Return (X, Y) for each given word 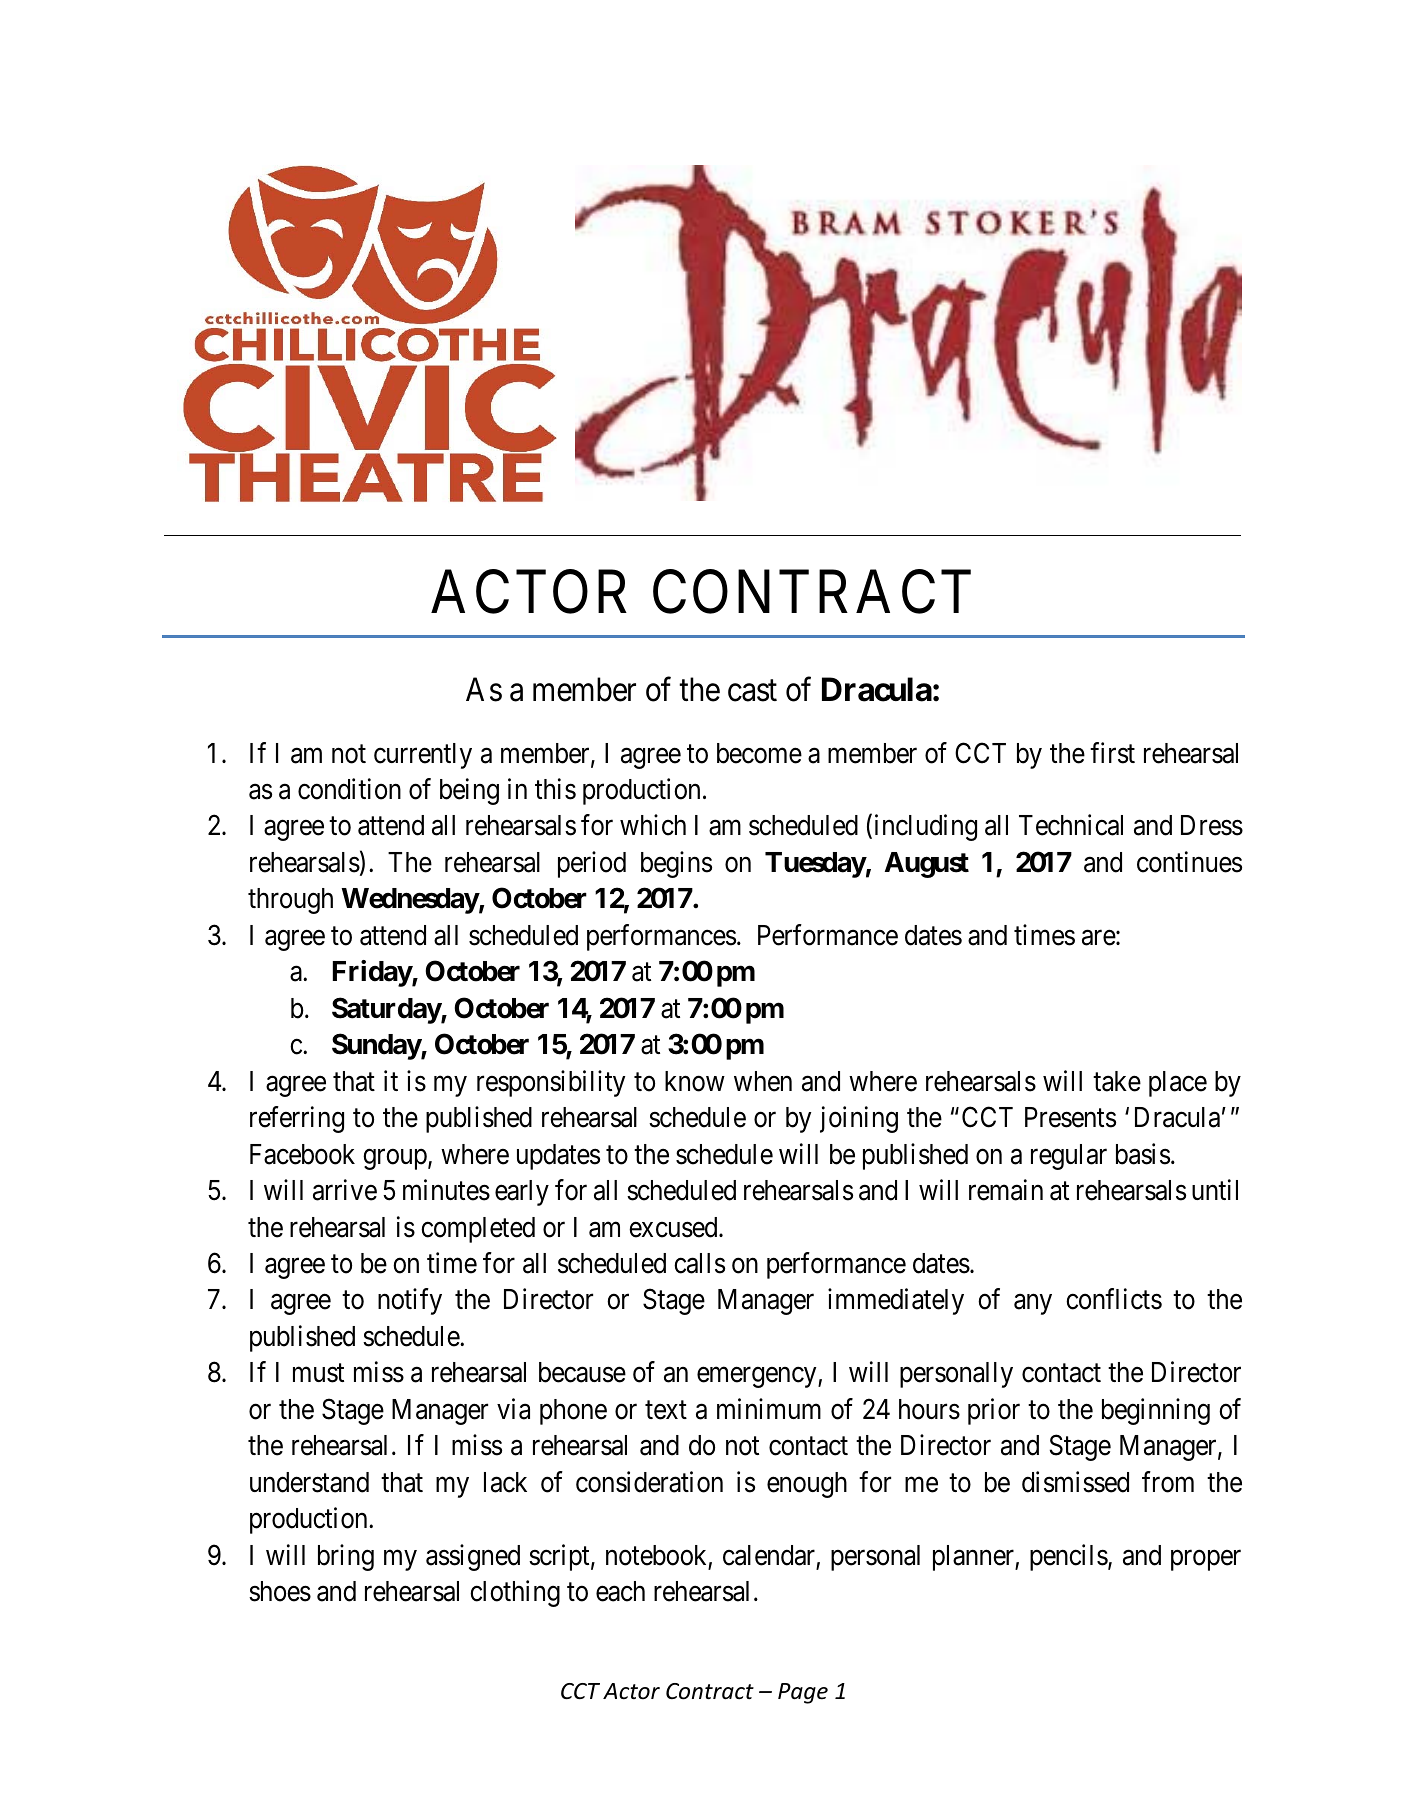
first (1112, 753)
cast (752, 691)
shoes (280, 1591)
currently (423, 756)
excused (674, 1227)
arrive (345, 1190)
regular (1069, 1157)
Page (803, 1693)
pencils (1069, 1557)
